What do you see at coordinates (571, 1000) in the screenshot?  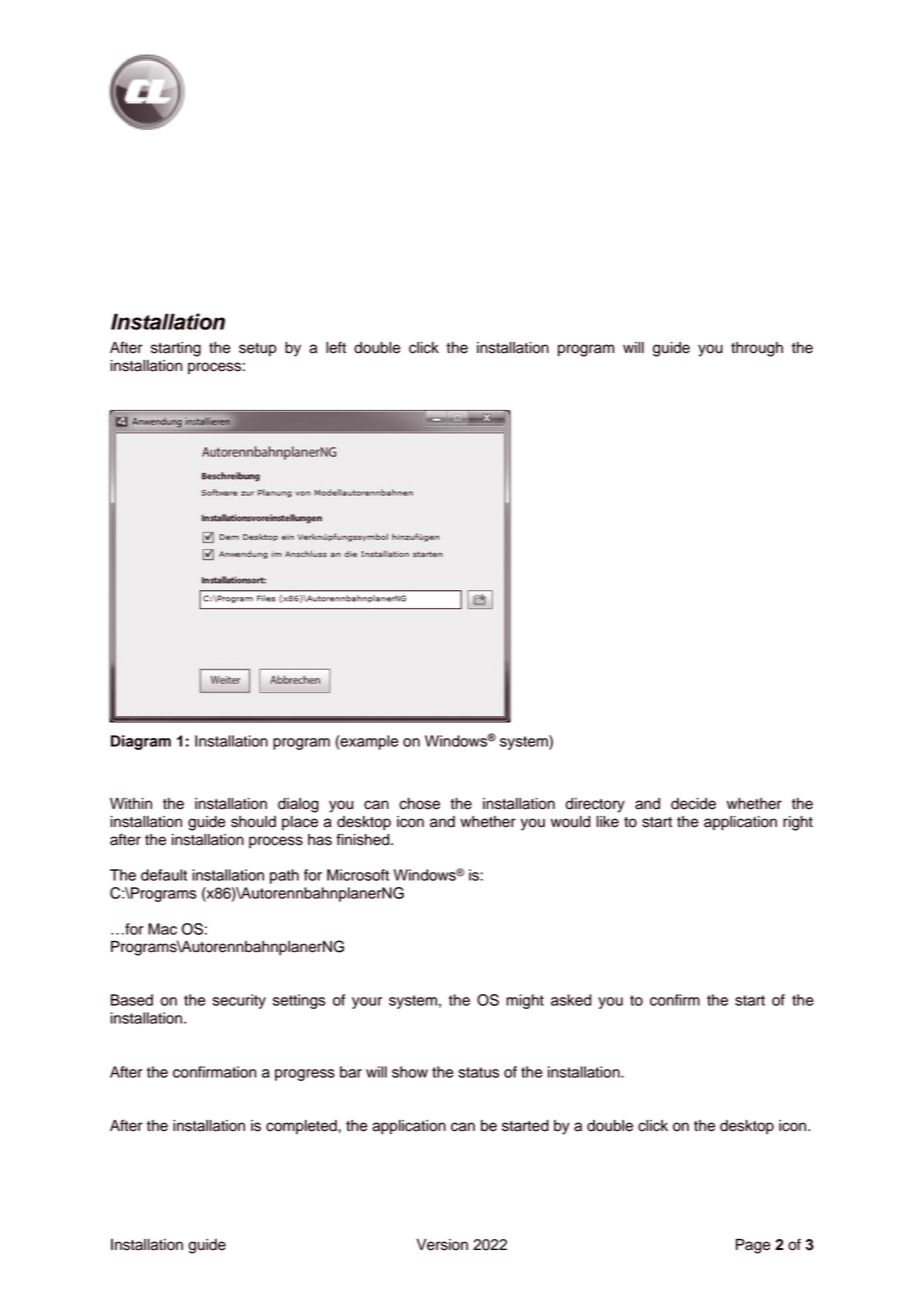 I see `asked` at bounding box center [571, 1000].
